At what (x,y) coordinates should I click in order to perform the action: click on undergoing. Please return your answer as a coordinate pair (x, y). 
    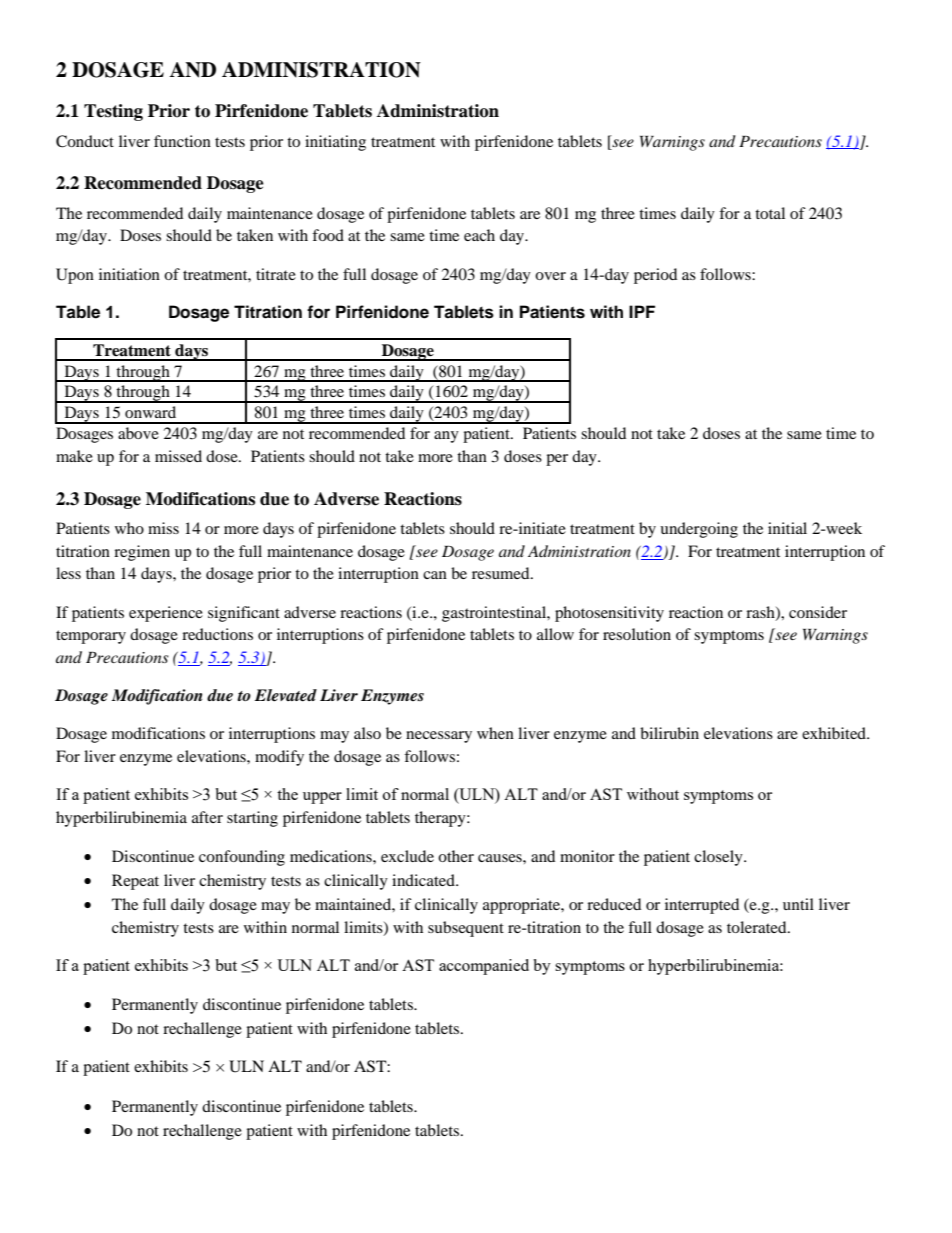
    Looking at the image, I should click on (699, 530).
